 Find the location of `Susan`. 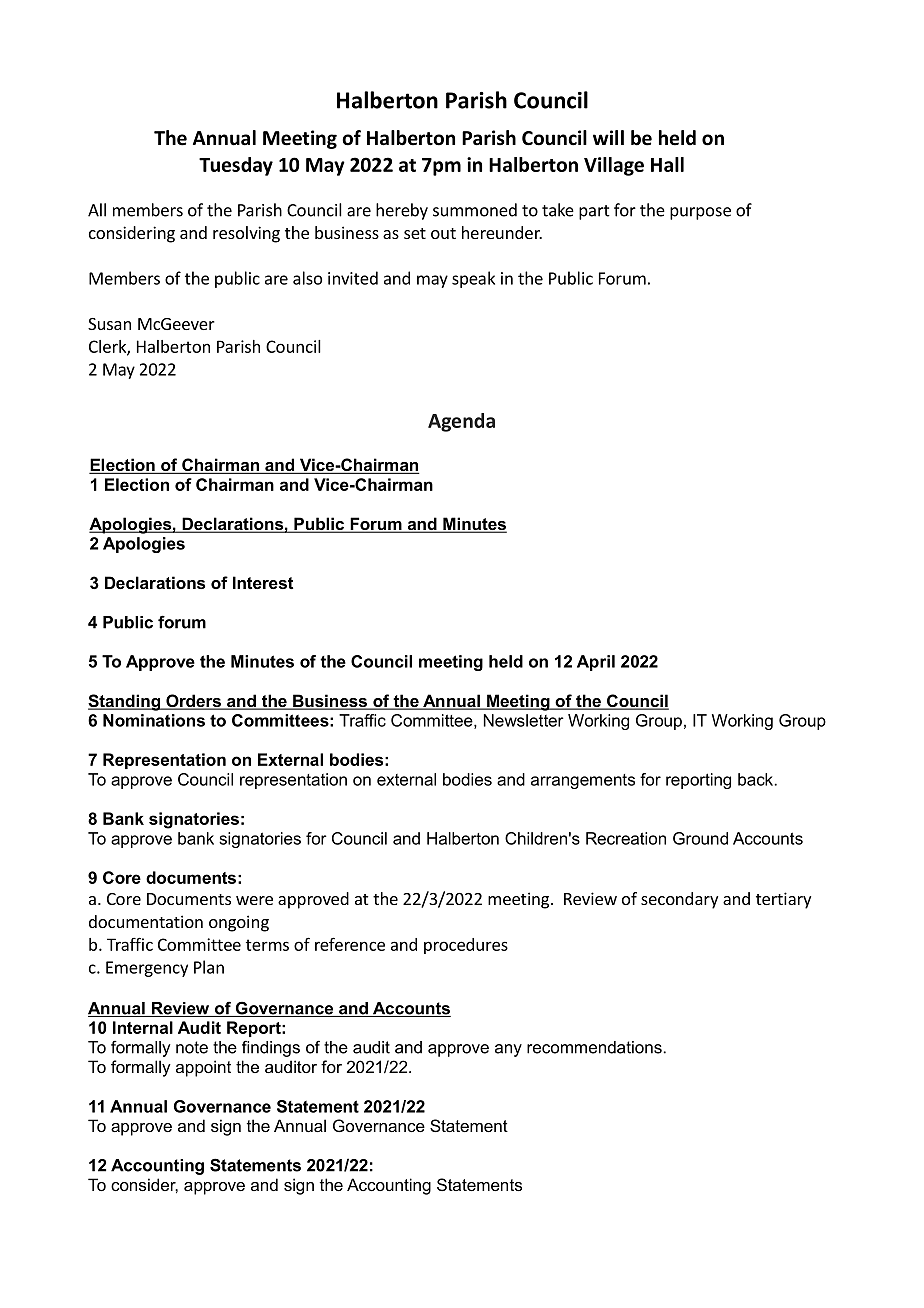

Susan is located at coordinates (109, 324).
